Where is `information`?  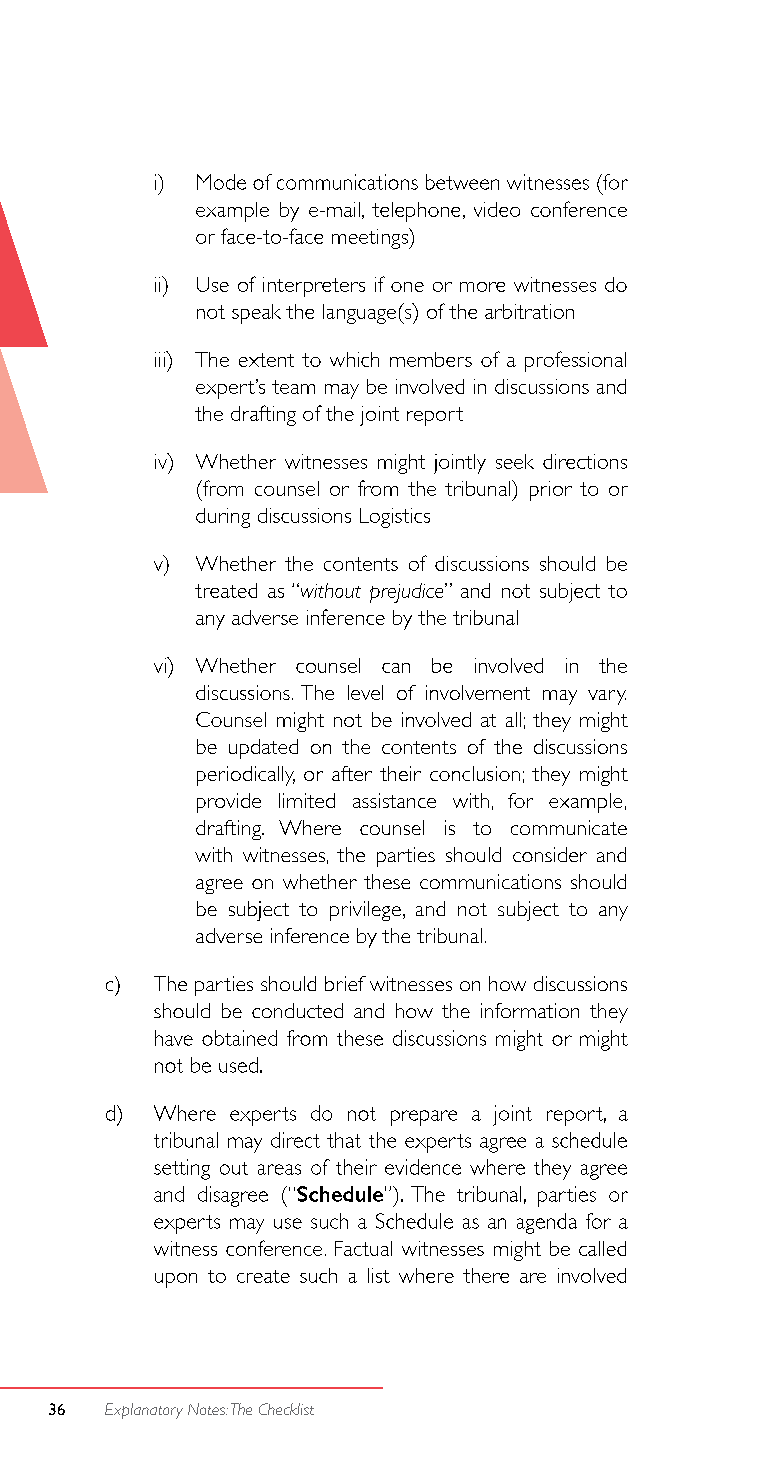
information is located at coordinates (530, 1010).
